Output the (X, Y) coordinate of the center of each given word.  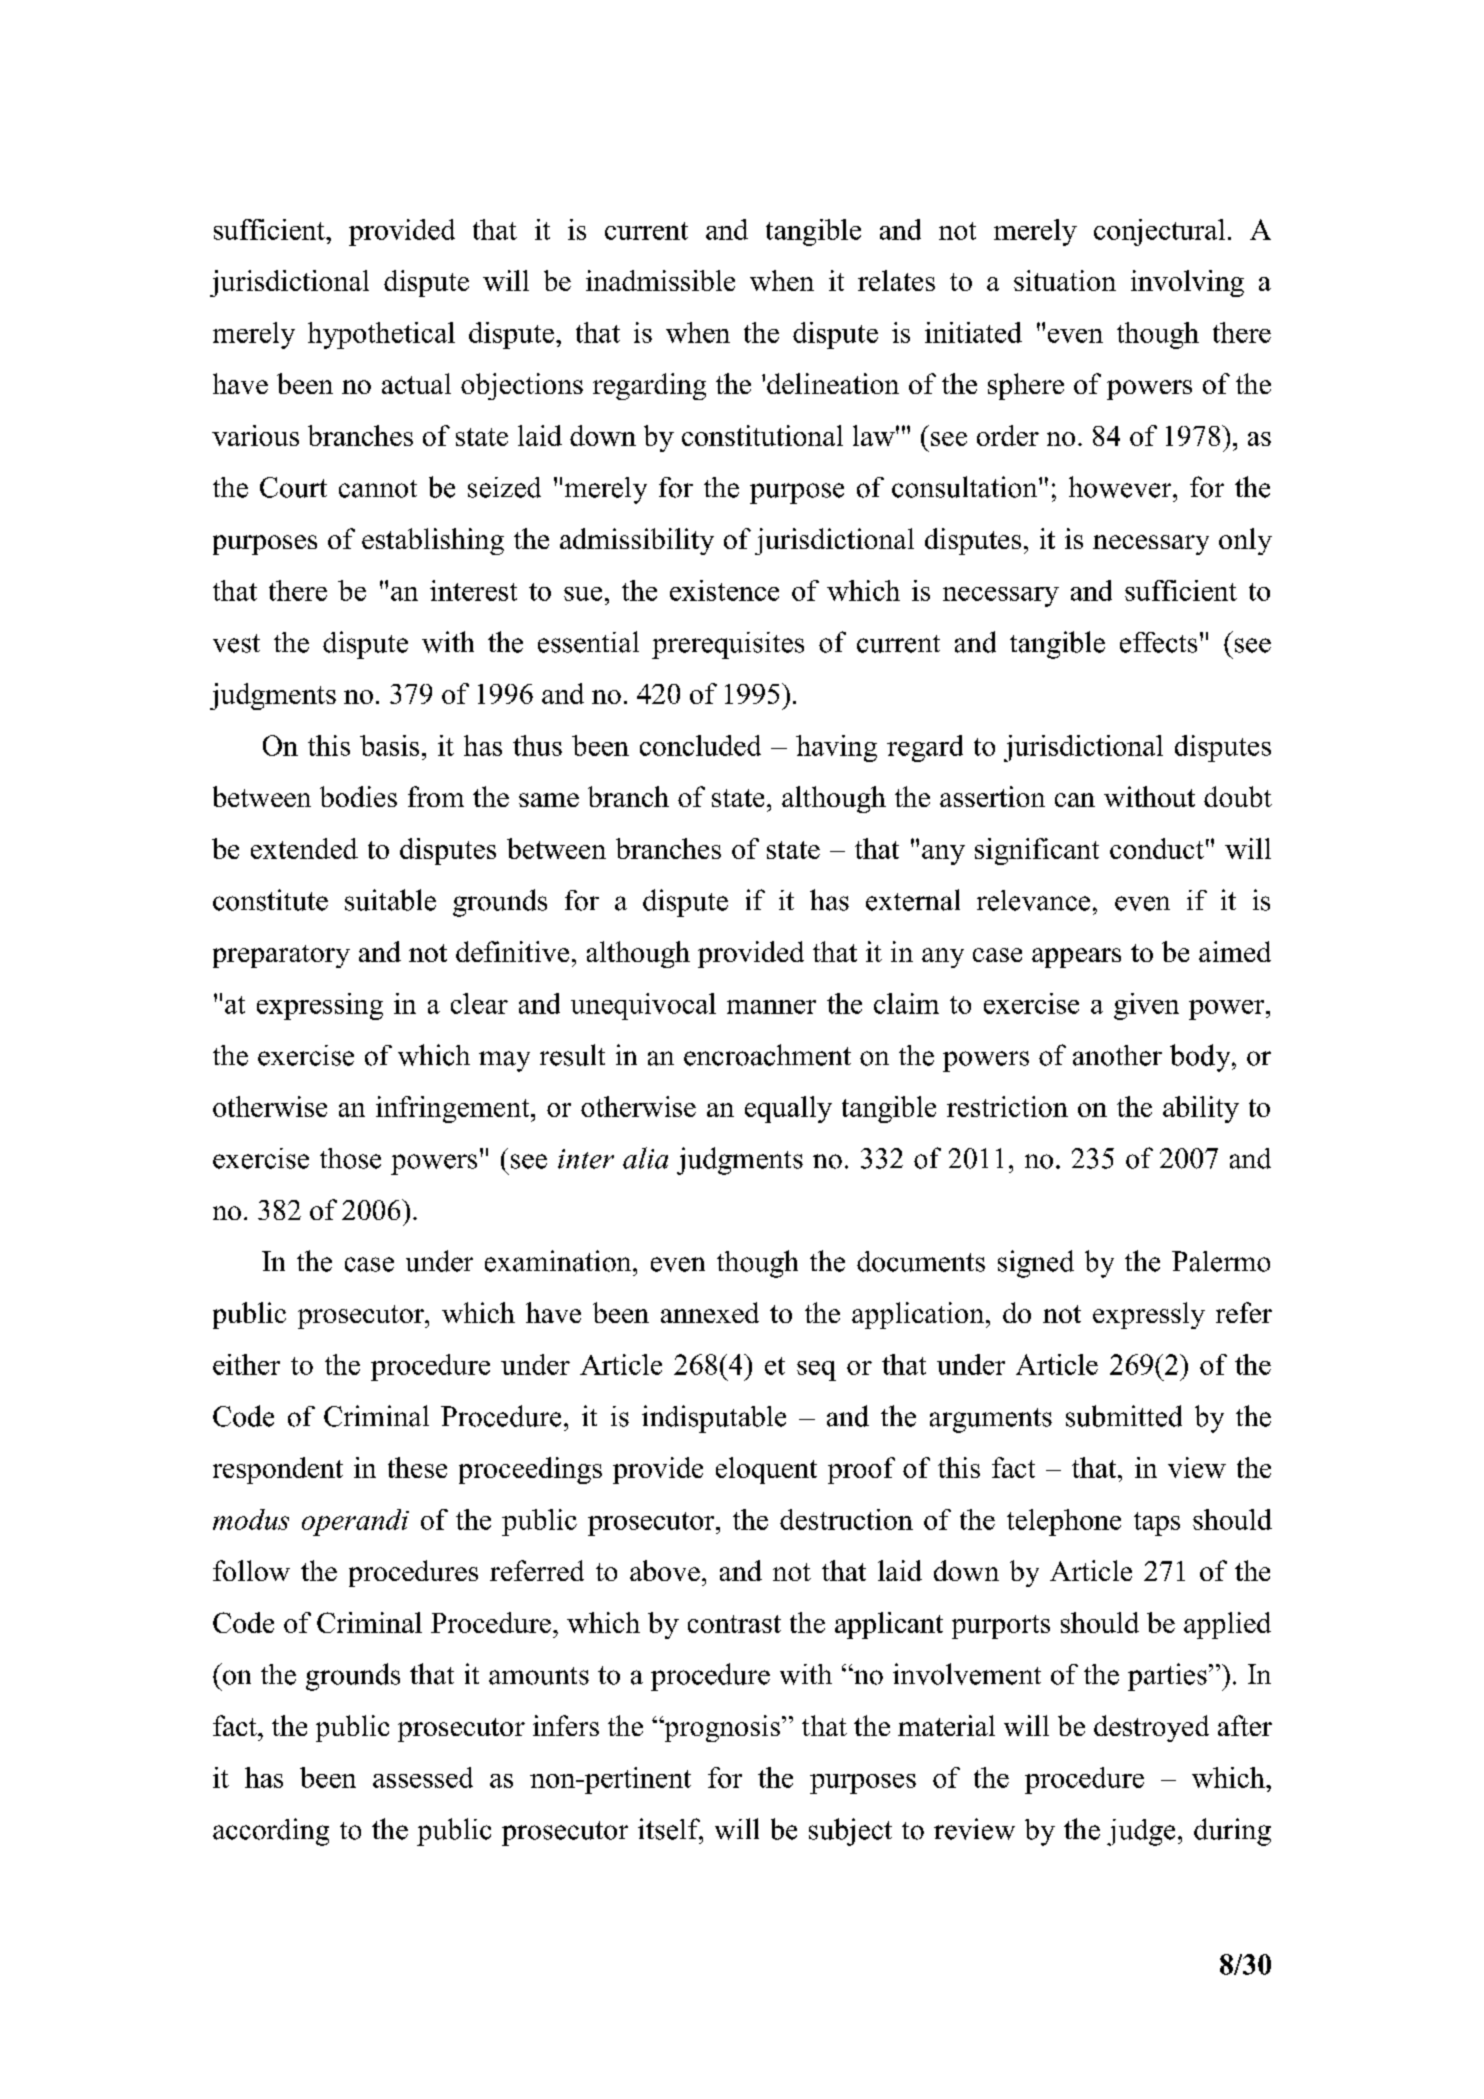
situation (1065, 280)
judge (1141, 1832)
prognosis (721, 1728)
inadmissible (660, 280)
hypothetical (381, 335)
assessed (423, 1777)
